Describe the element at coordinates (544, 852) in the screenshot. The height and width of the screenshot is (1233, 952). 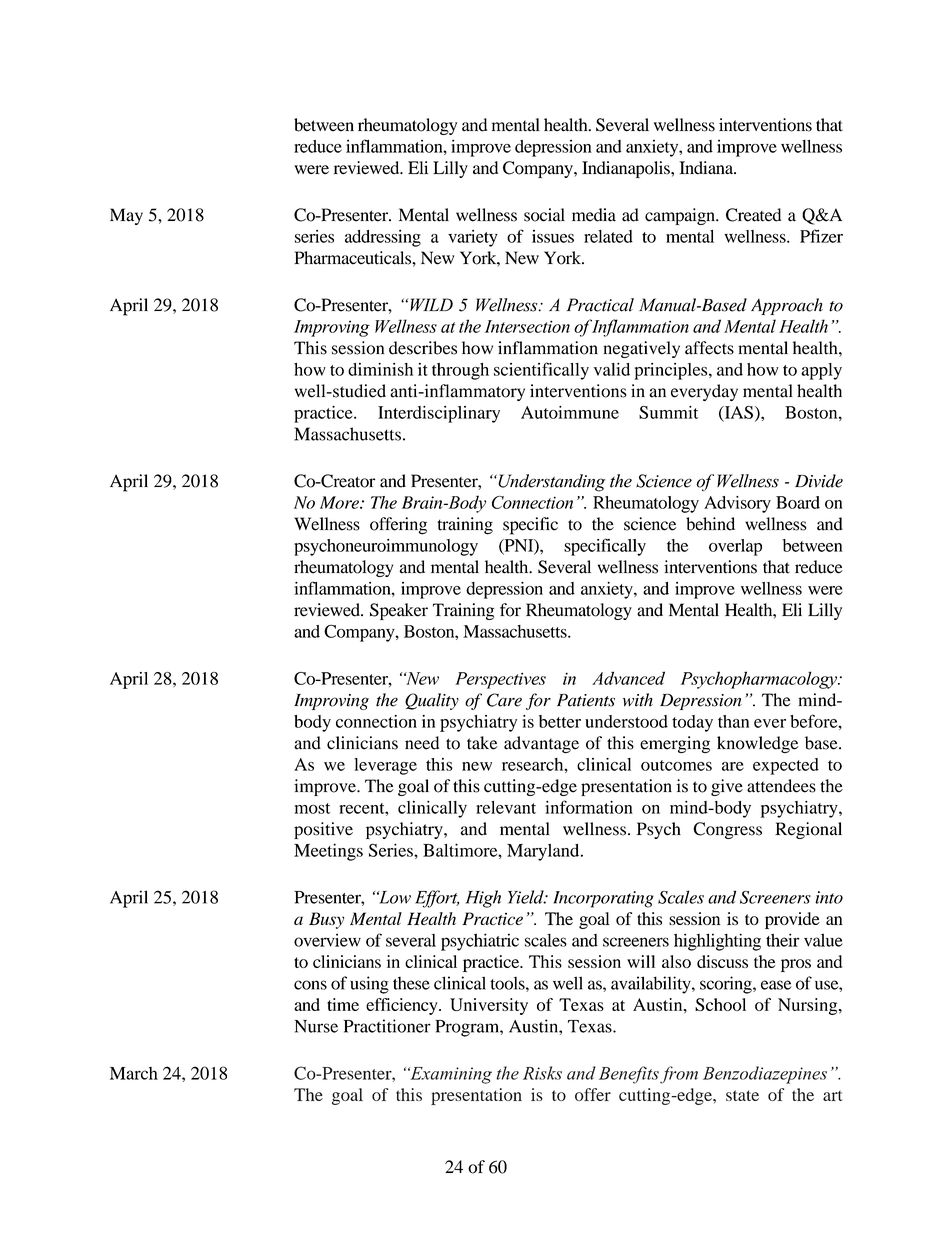
I see `Maryland` at that location.
